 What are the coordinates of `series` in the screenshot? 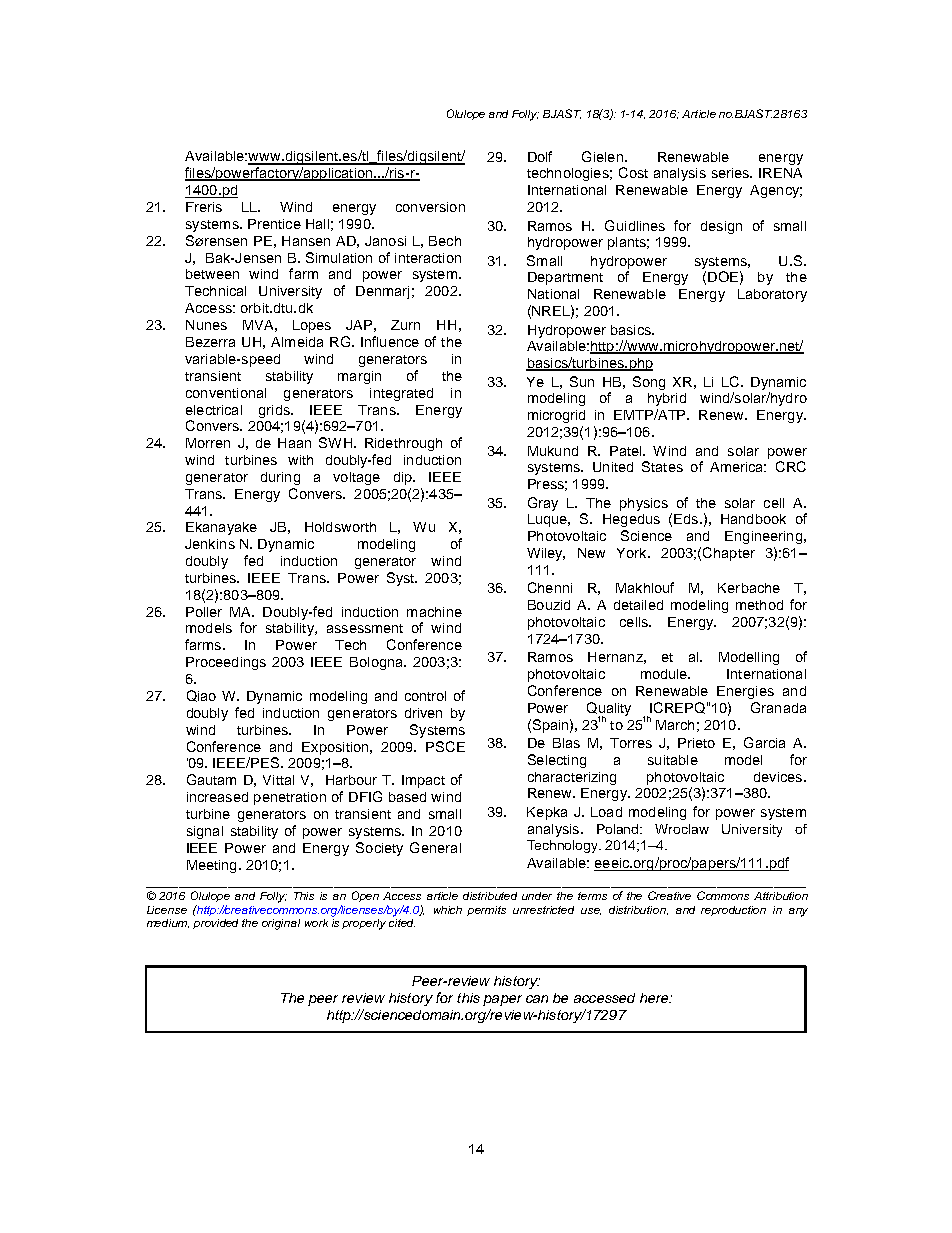 It's located at (731, 173).
